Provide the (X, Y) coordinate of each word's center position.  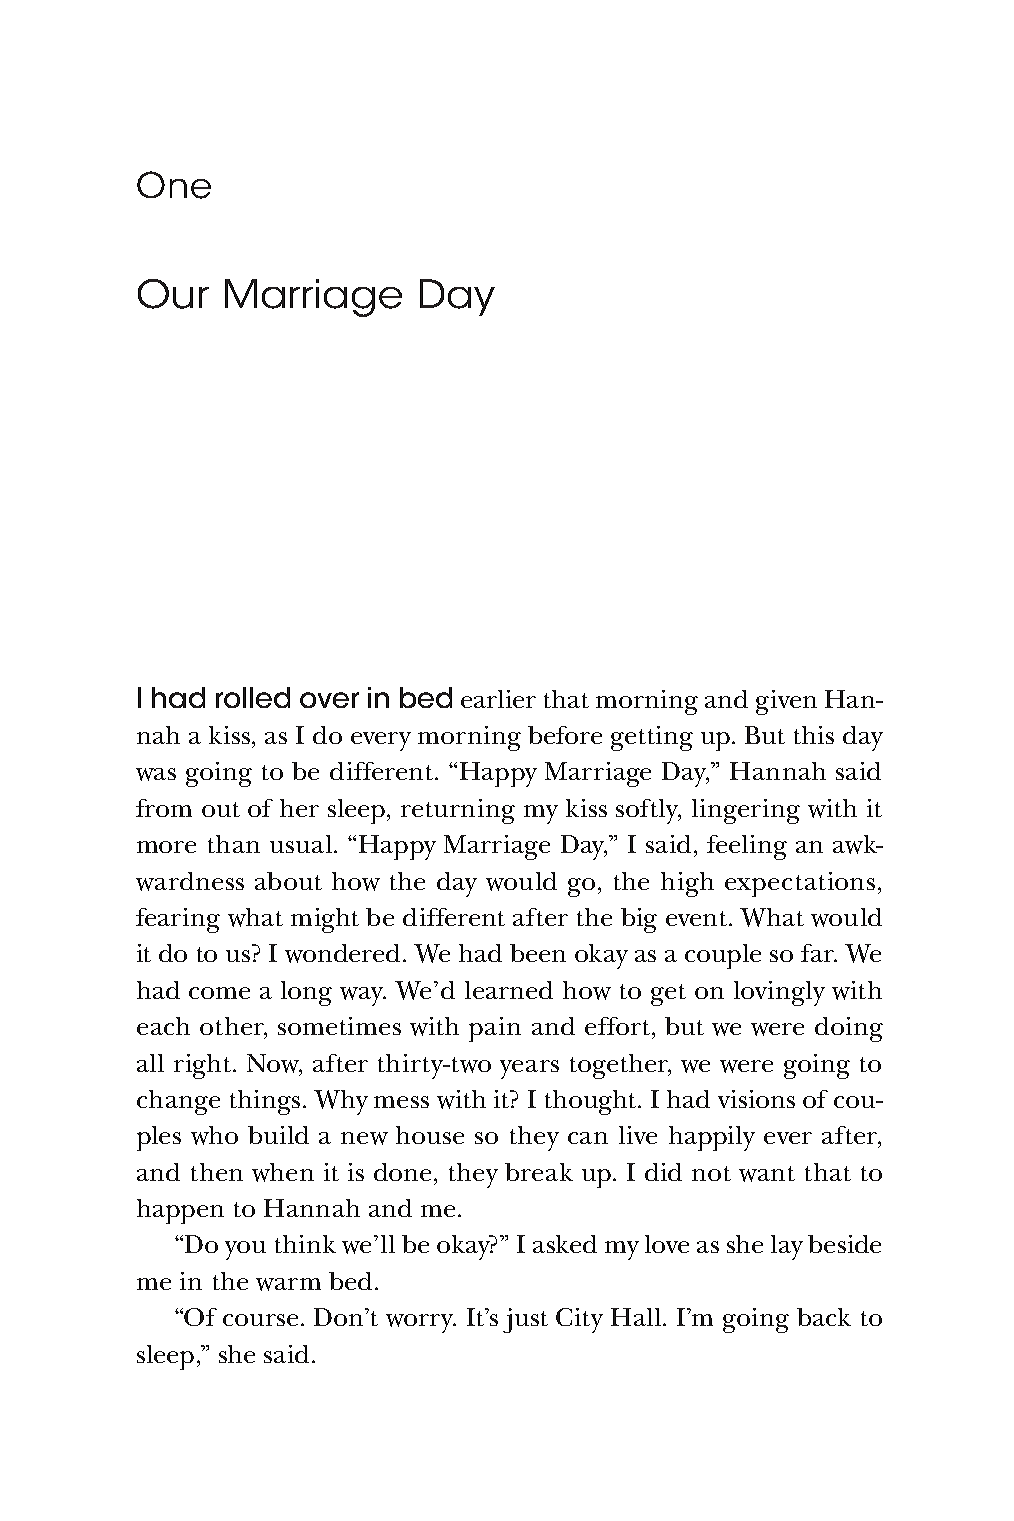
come (219, 993)
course (262, 1320)
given (786, 702)
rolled (253, 697)
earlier (498, 699)
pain (495, 1029)
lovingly (779, 993)
